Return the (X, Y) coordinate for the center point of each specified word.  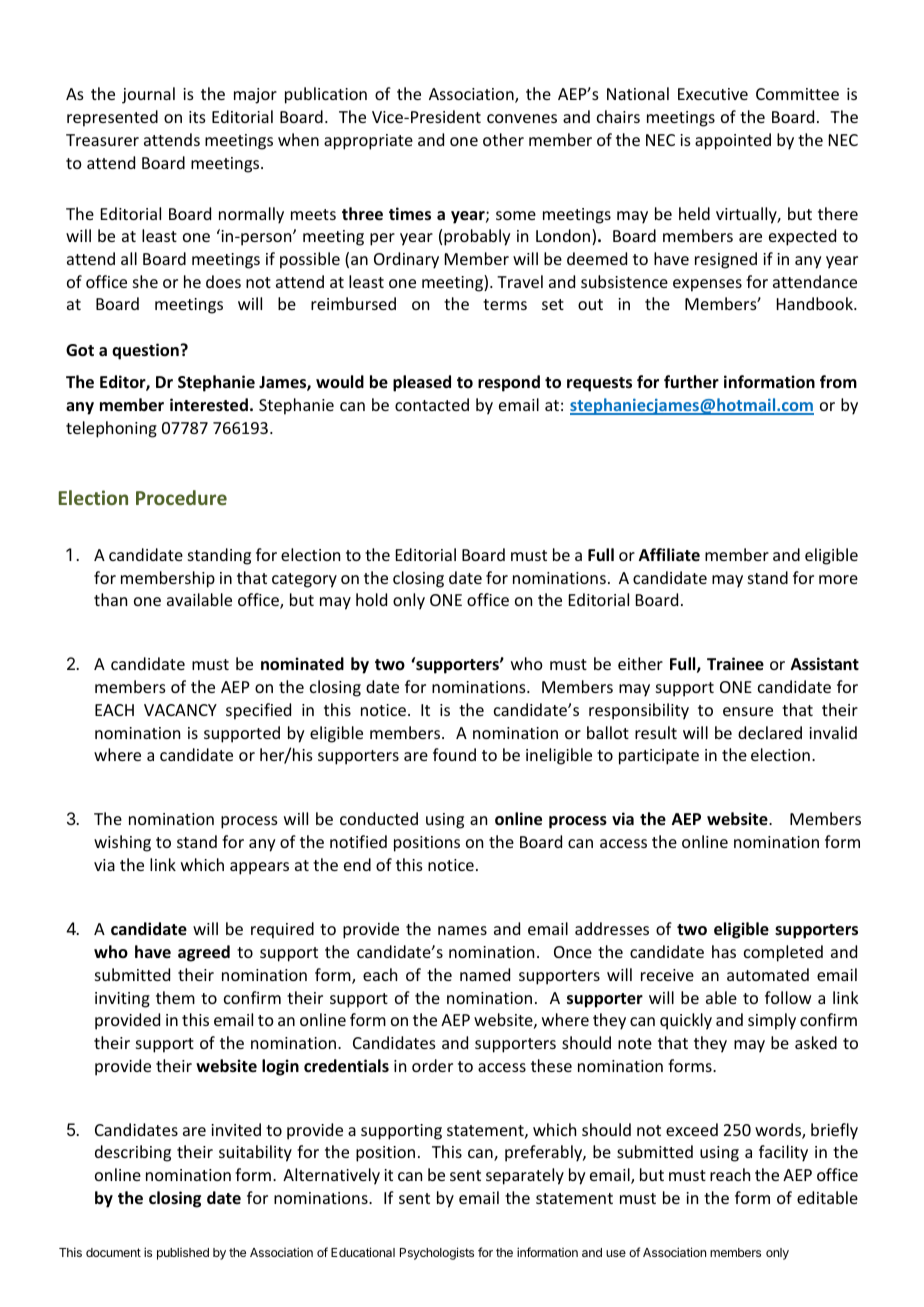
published (183, 1254)
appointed (733, 141)
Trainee (735, 664)
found (454, 754)
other (503, 139)
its (197, 117)
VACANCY (180, 710)
